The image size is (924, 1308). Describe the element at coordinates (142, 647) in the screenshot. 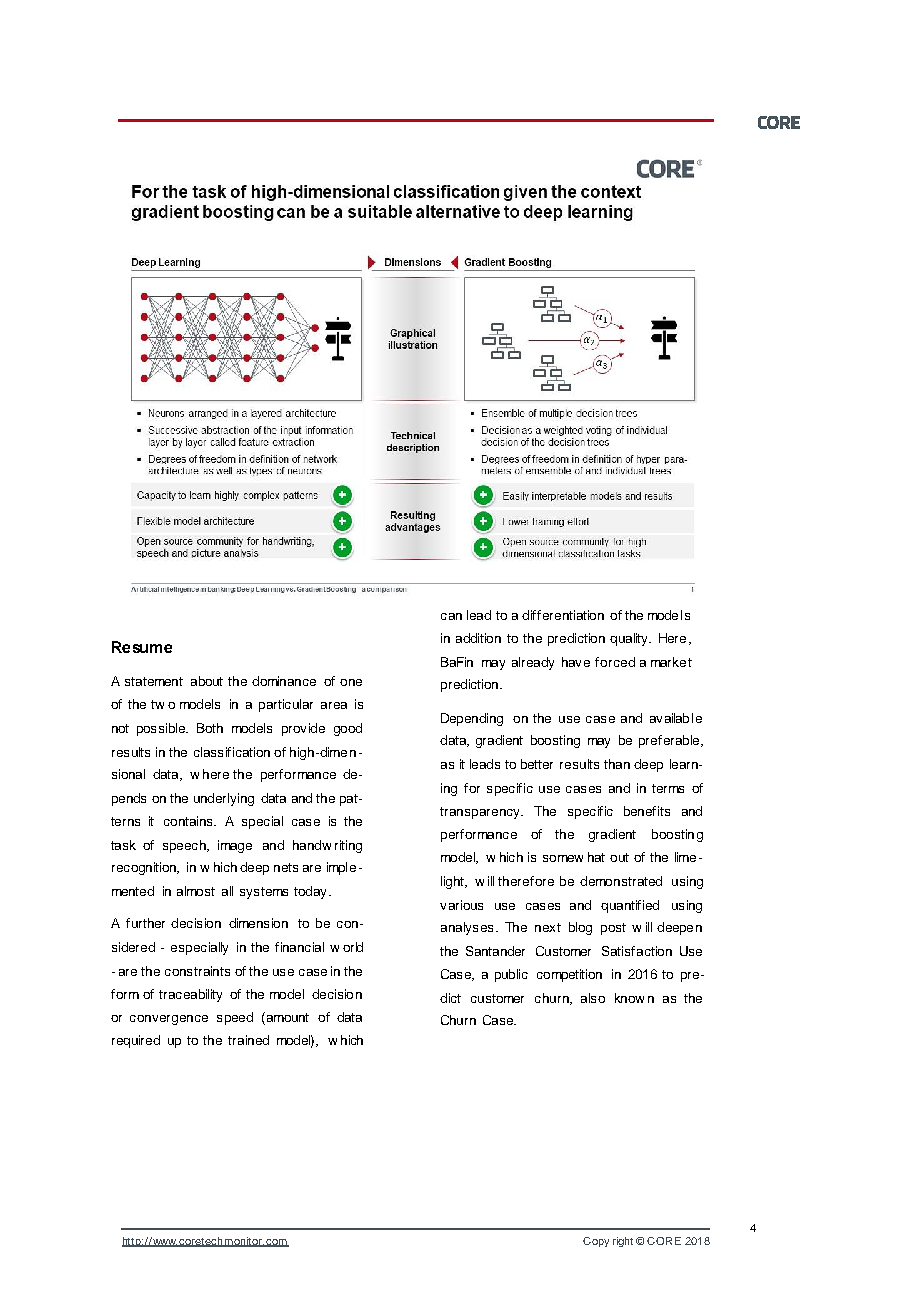

I see `Resume` at that location.
